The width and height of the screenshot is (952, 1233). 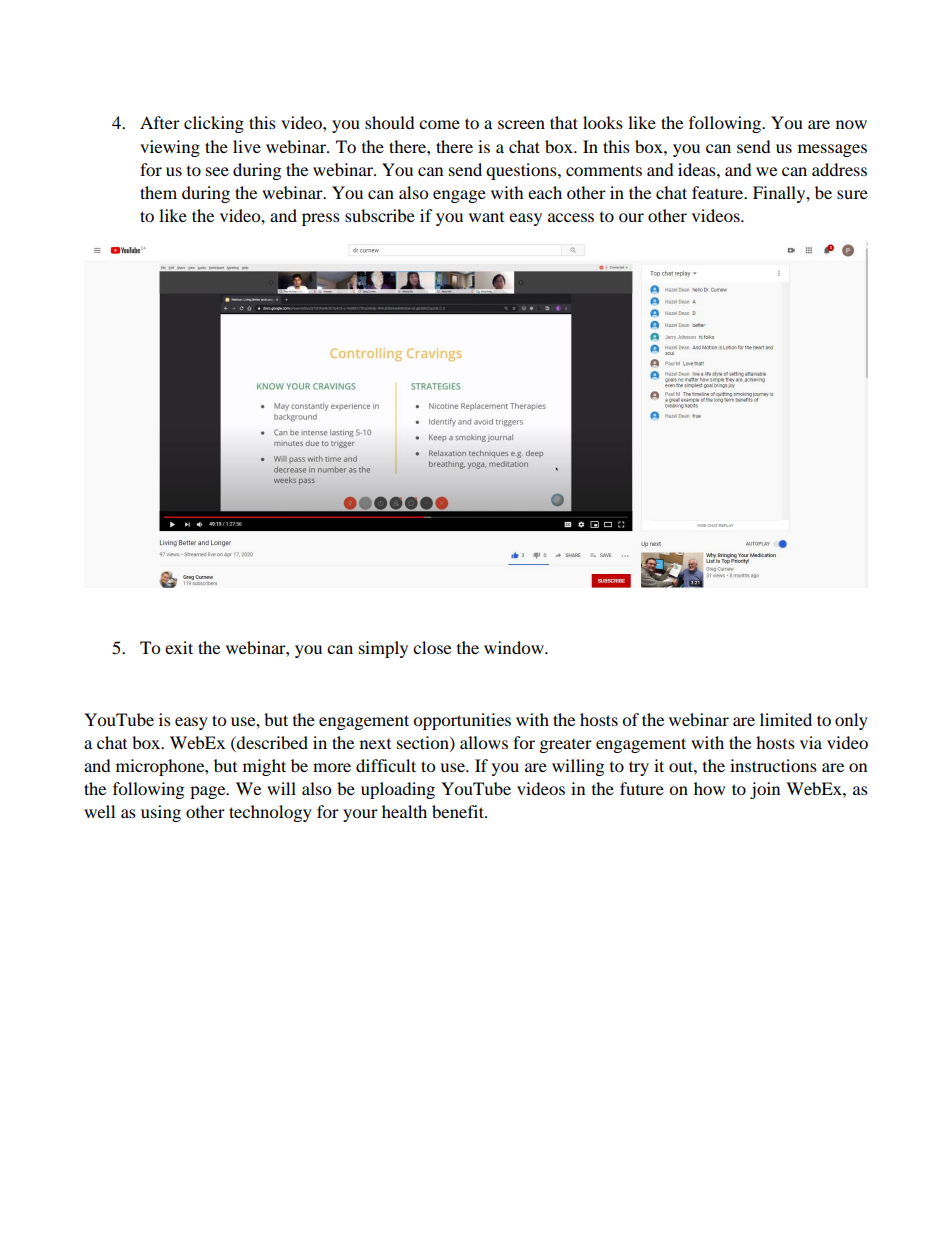 What do you see at coordinates (170, 148) in the screenshot?
I see `viewing` at bounding box center [170, 148].
